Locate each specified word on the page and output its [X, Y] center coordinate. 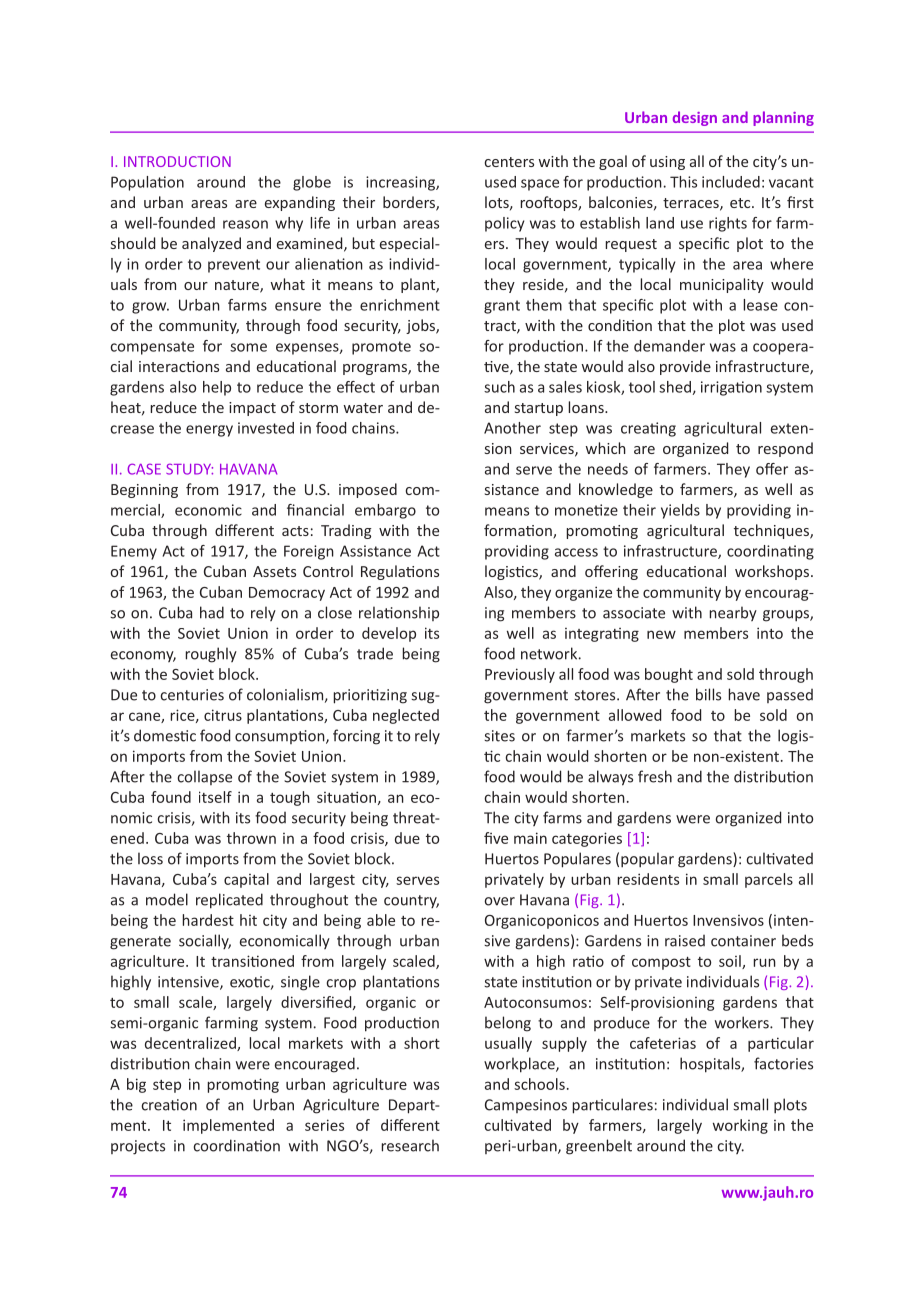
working [740, 1126]
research [410, 1145]
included [731, 182]
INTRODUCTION [177, 161]
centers [509, 162]
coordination [236, 1145]
